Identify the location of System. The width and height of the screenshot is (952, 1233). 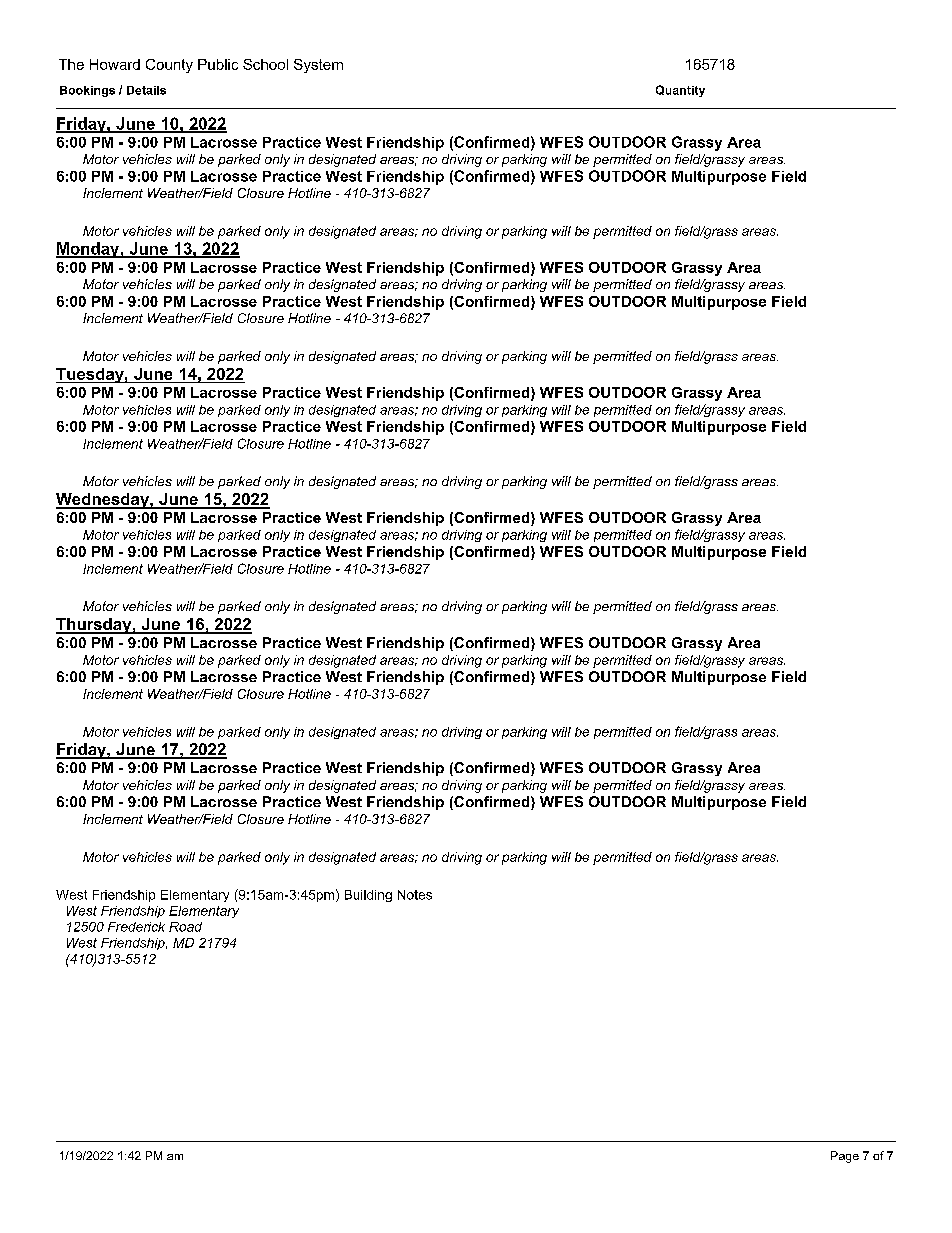
(318, 66).
